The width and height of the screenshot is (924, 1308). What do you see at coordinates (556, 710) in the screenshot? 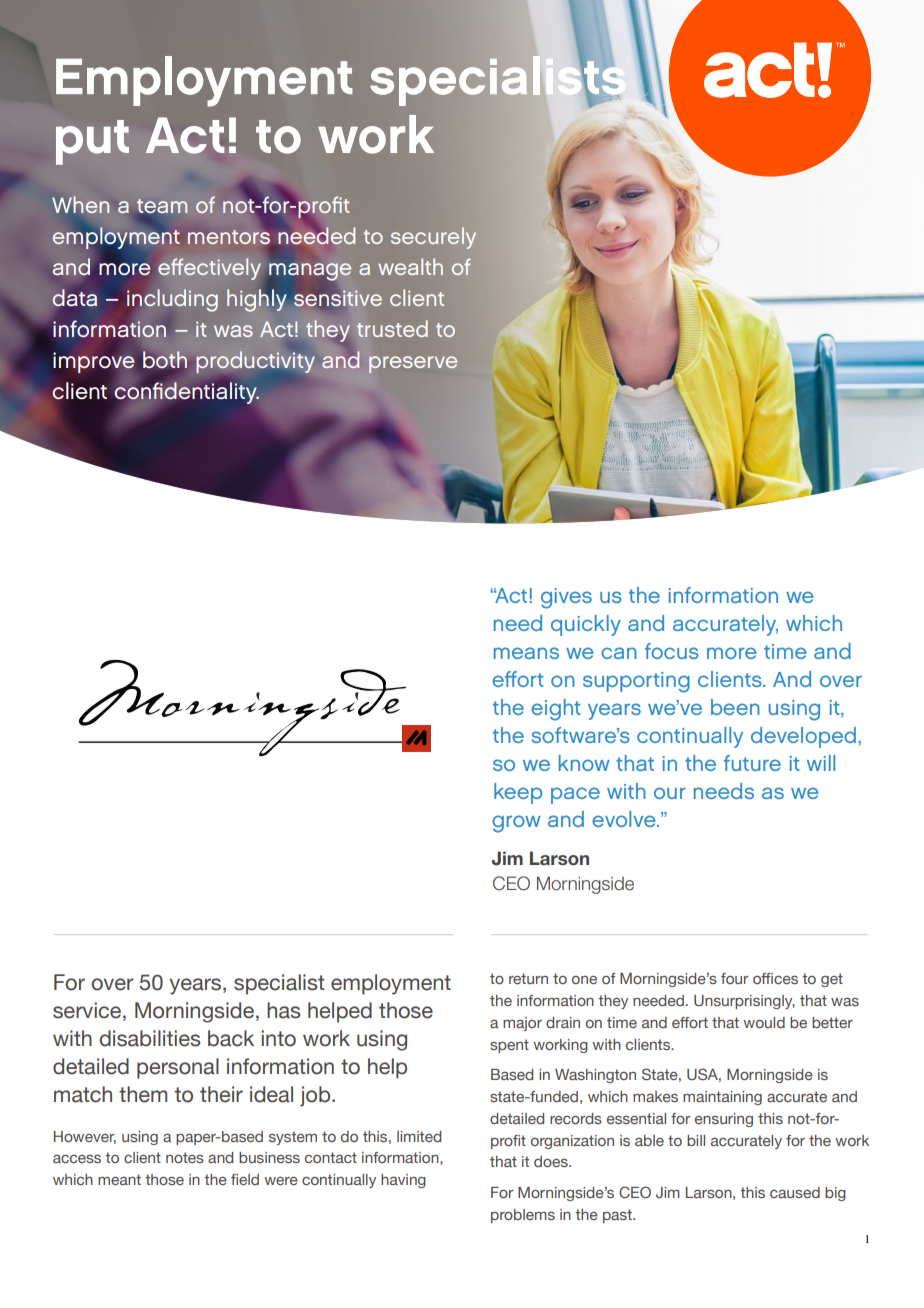
I see `eight` at bounding box center [556, 710].
